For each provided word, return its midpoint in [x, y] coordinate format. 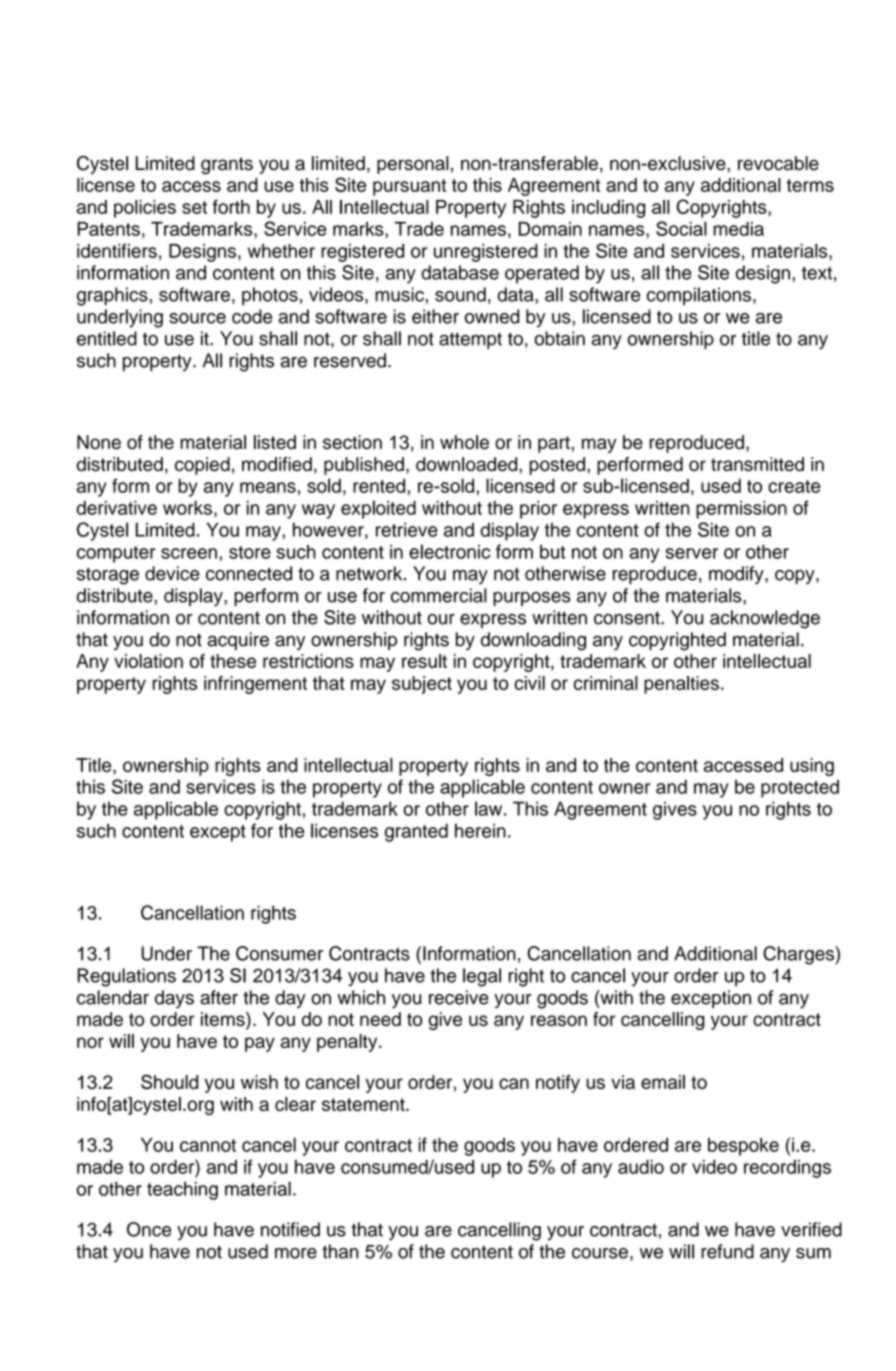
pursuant [409, 187]
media [738, 229]
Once [149, 1229]
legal [482, 977]
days [174, 999]
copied [202, 466]
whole [464, 442]
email [663, 1082]
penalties [681, 685]
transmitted [757, 464]
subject [422, 685]
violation [148, 661]
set [194, 207]
